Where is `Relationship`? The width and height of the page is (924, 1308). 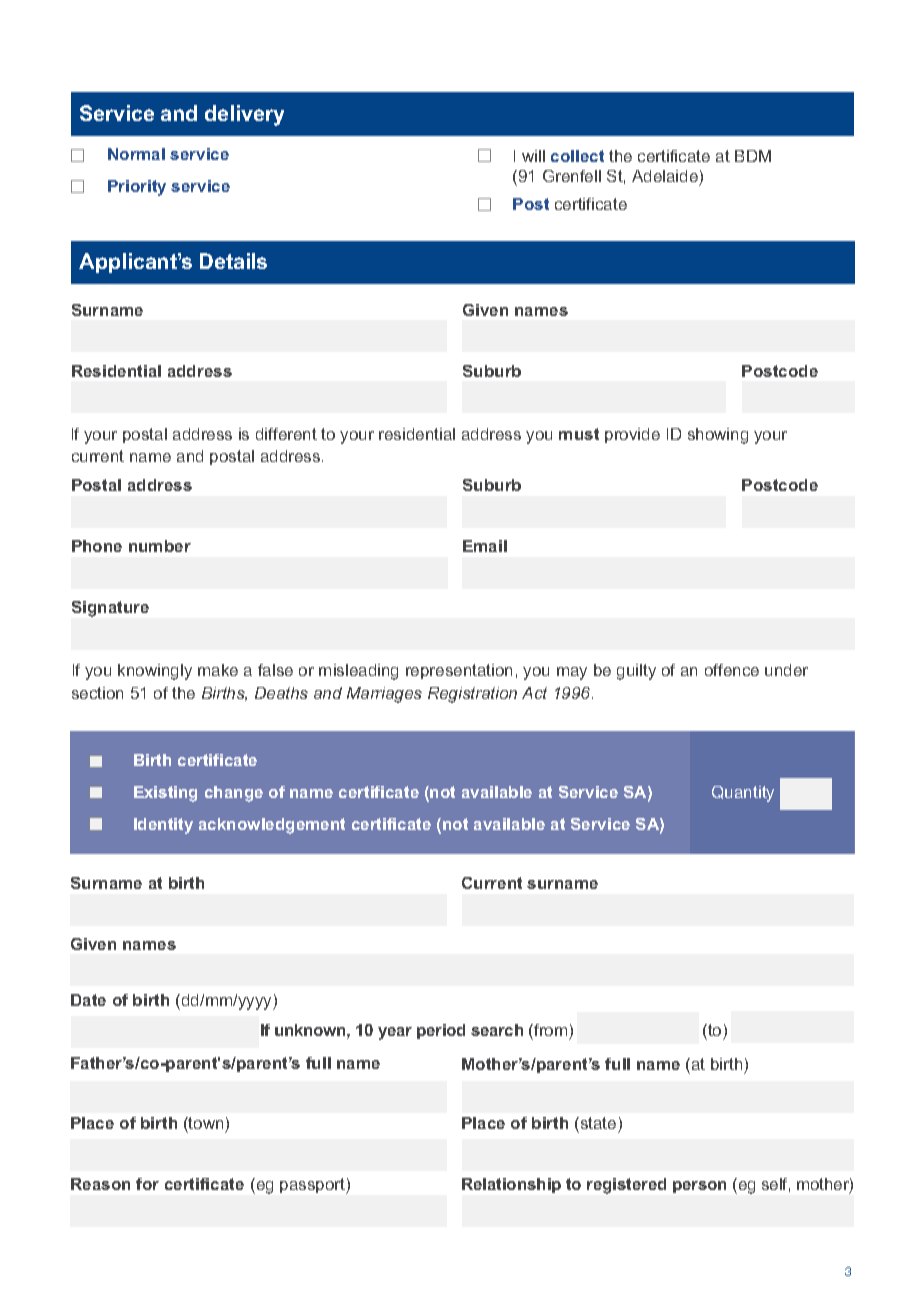
Relationship is located at coordinates (511, 1185).
